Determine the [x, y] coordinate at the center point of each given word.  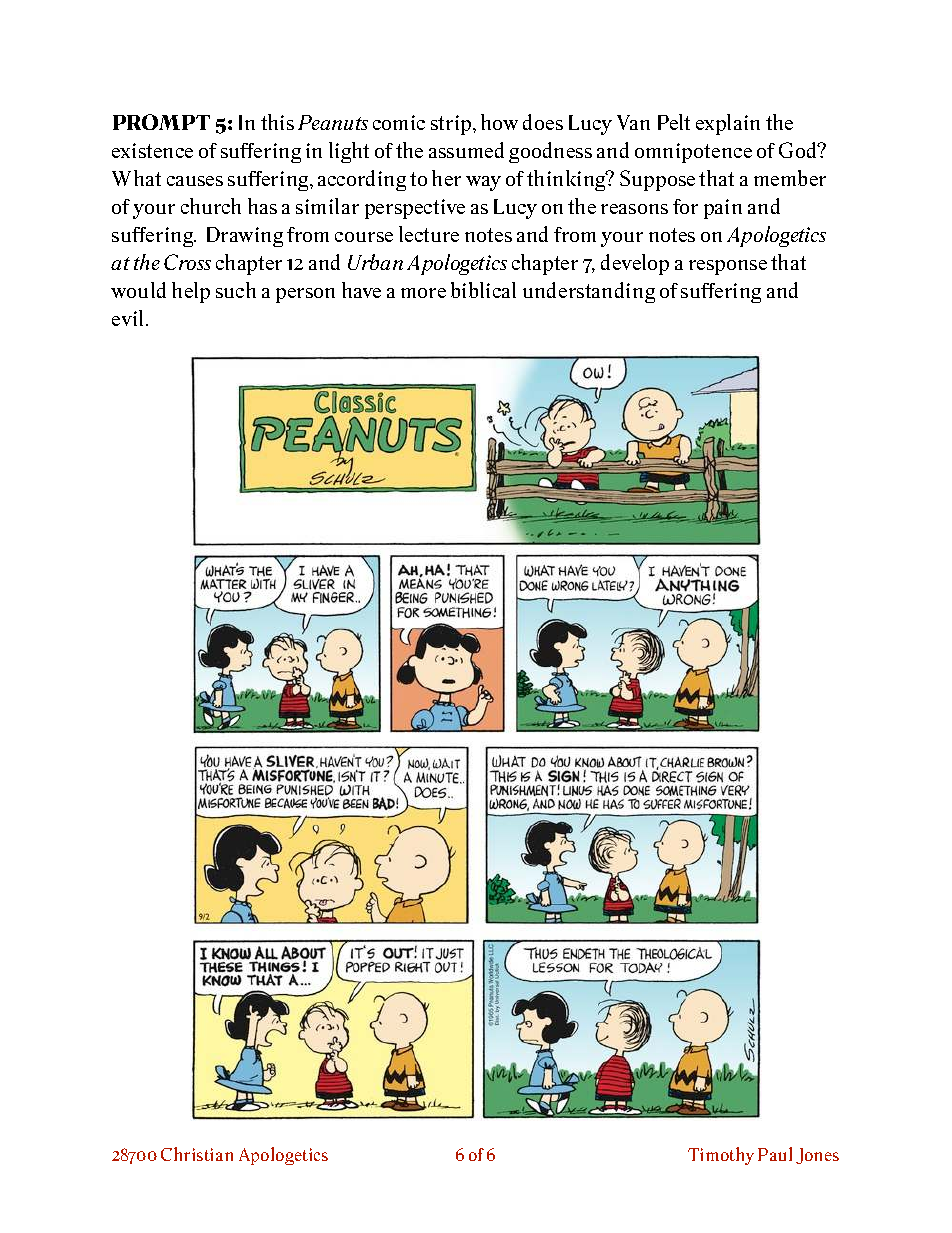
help [191, 292]
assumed [466, 150]
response [728, 267]
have [361, 290]
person [305, 295]
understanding [589, 292]
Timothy [721, 1156]
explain [728, 124]
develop [635, 264]
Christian [197, 1154]
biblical [483, 290]
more [423, 293]
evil [129, 318]
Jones [817, 1156]
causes [195, 181]
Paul [775, 1154]
